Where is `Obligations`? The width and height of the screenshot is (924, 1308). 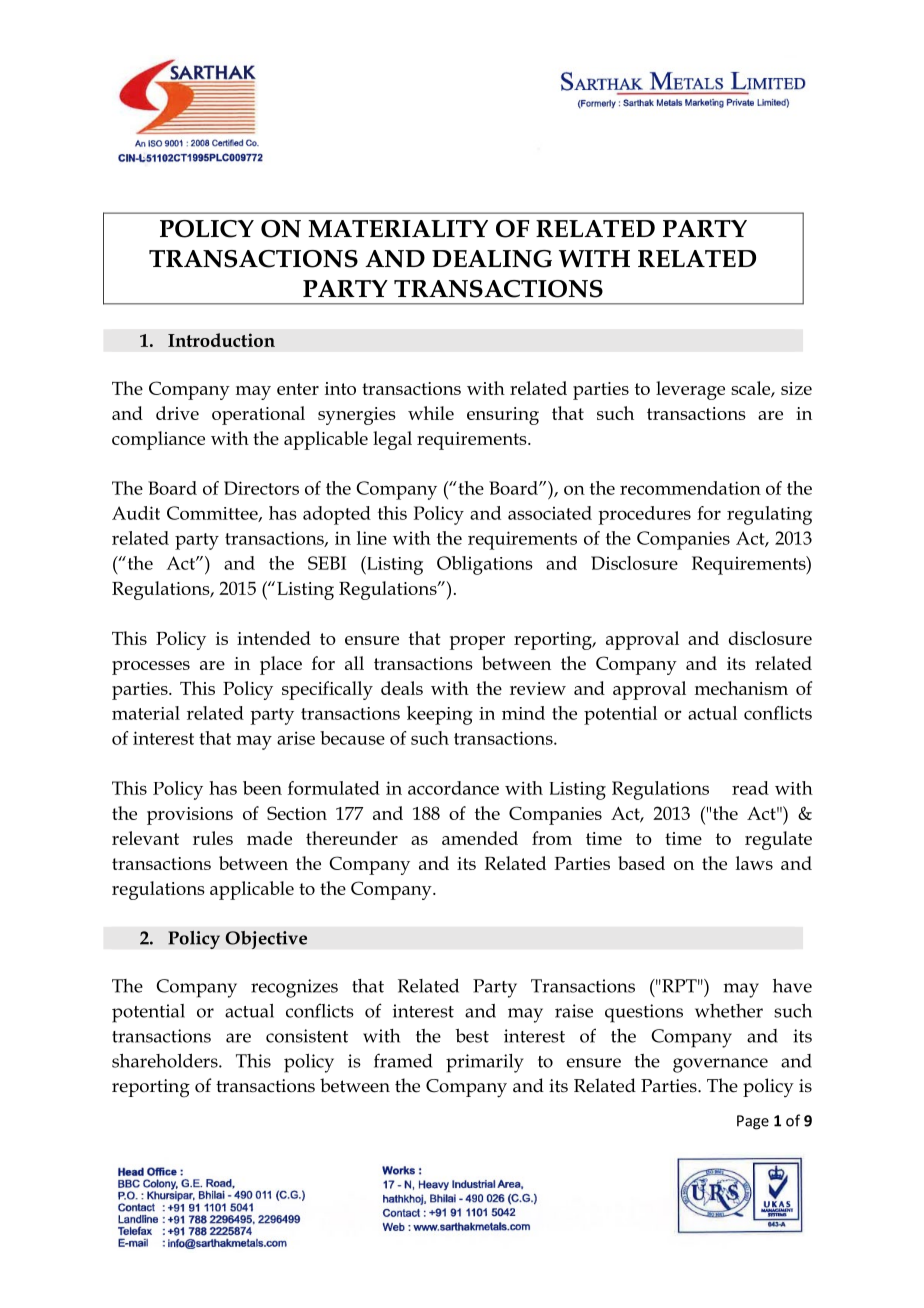 Obligations is located at coordinates (485, 565).
